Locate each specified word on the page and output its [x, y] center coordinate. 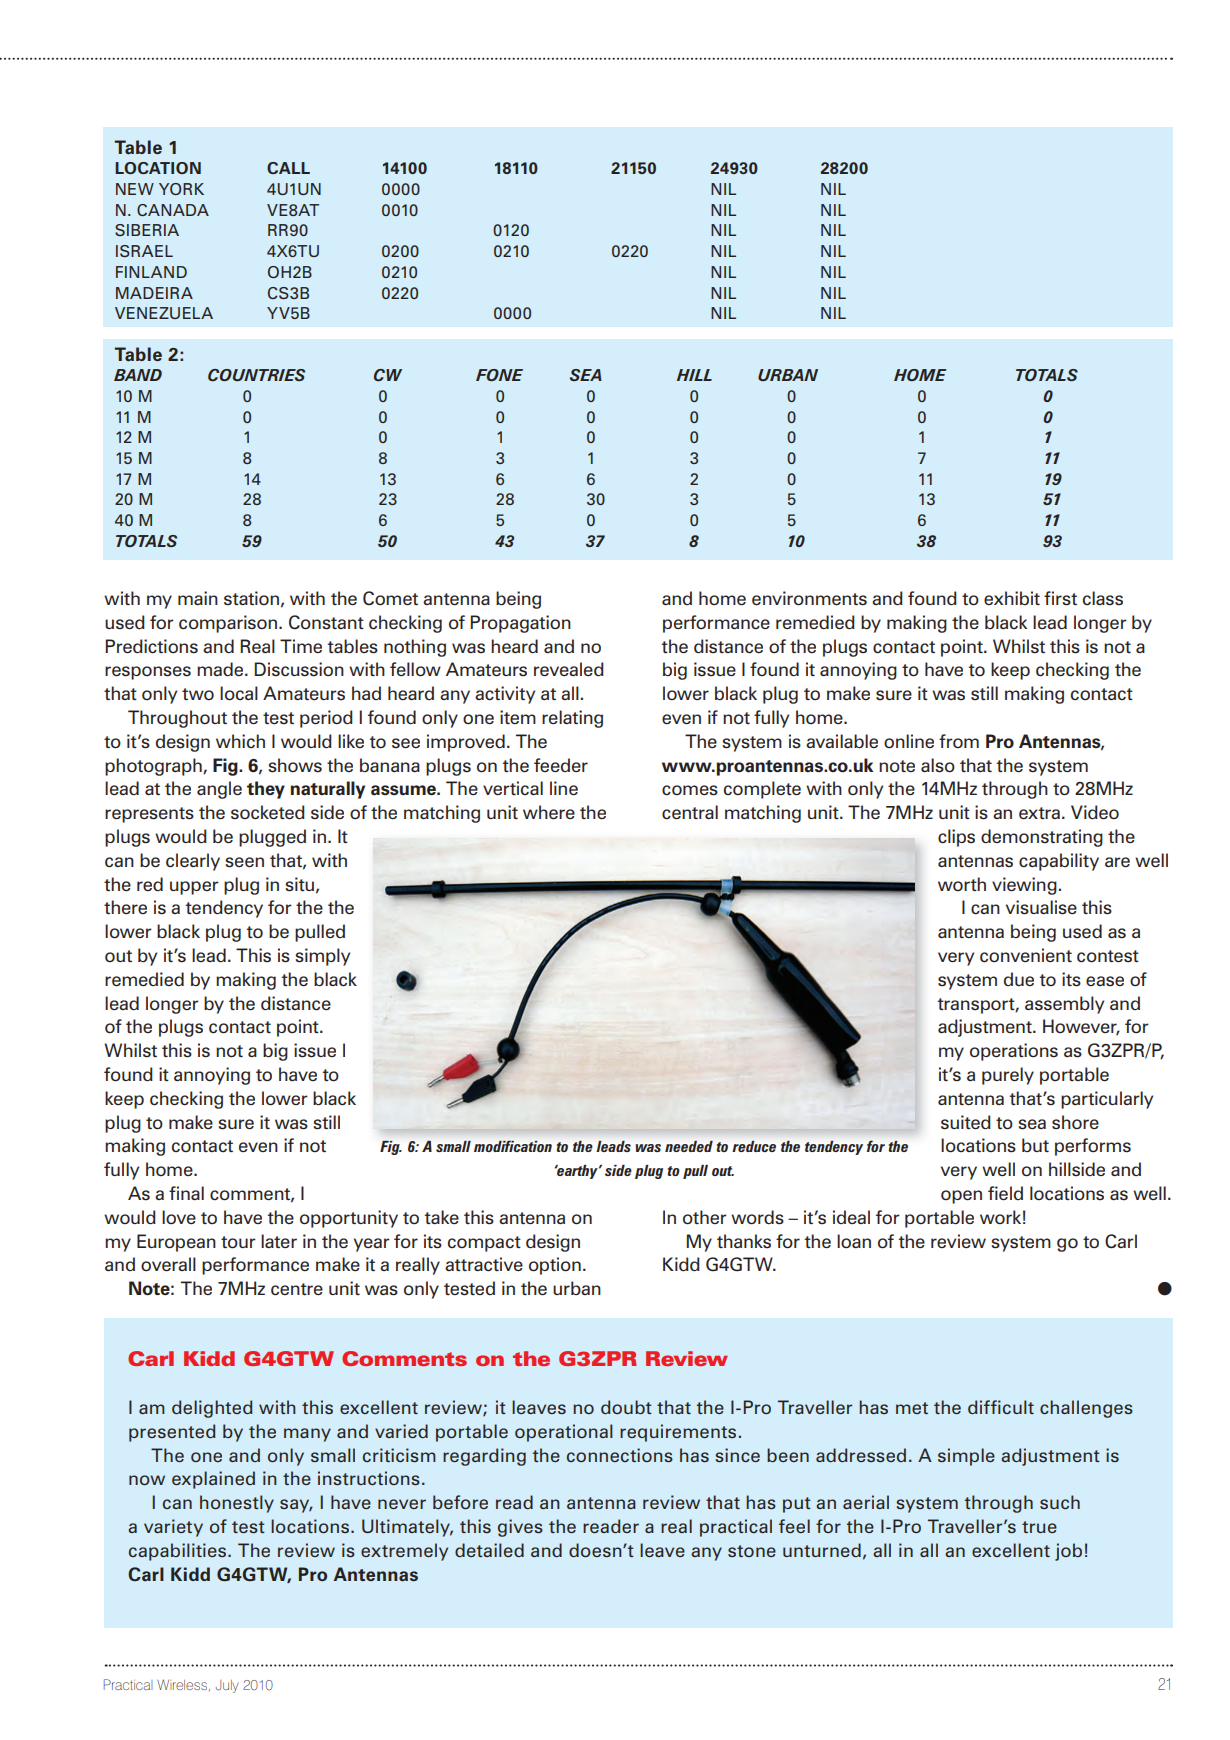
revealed [569, 669]
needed [689, 1146]
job [1068, 1552]
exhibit [1012, 598]
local [239, 693]
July [227, 1686]
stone [752, 1551]
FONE [499, 375]
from [959, 741]
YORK [181, 189]
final [186, 1193]
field [1005, 1193]
